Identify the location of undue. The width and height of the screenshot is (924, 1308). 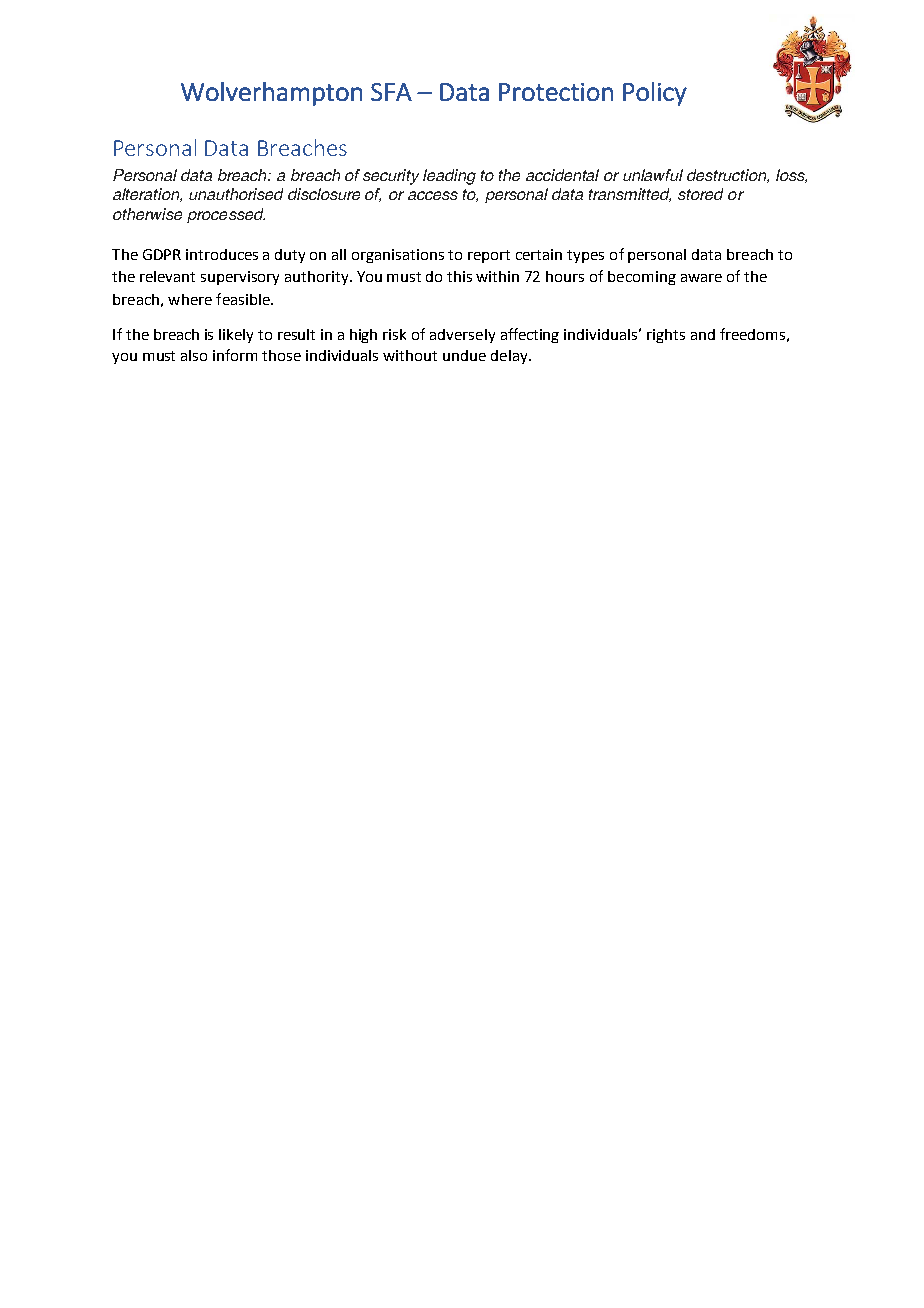
(464, 355).
